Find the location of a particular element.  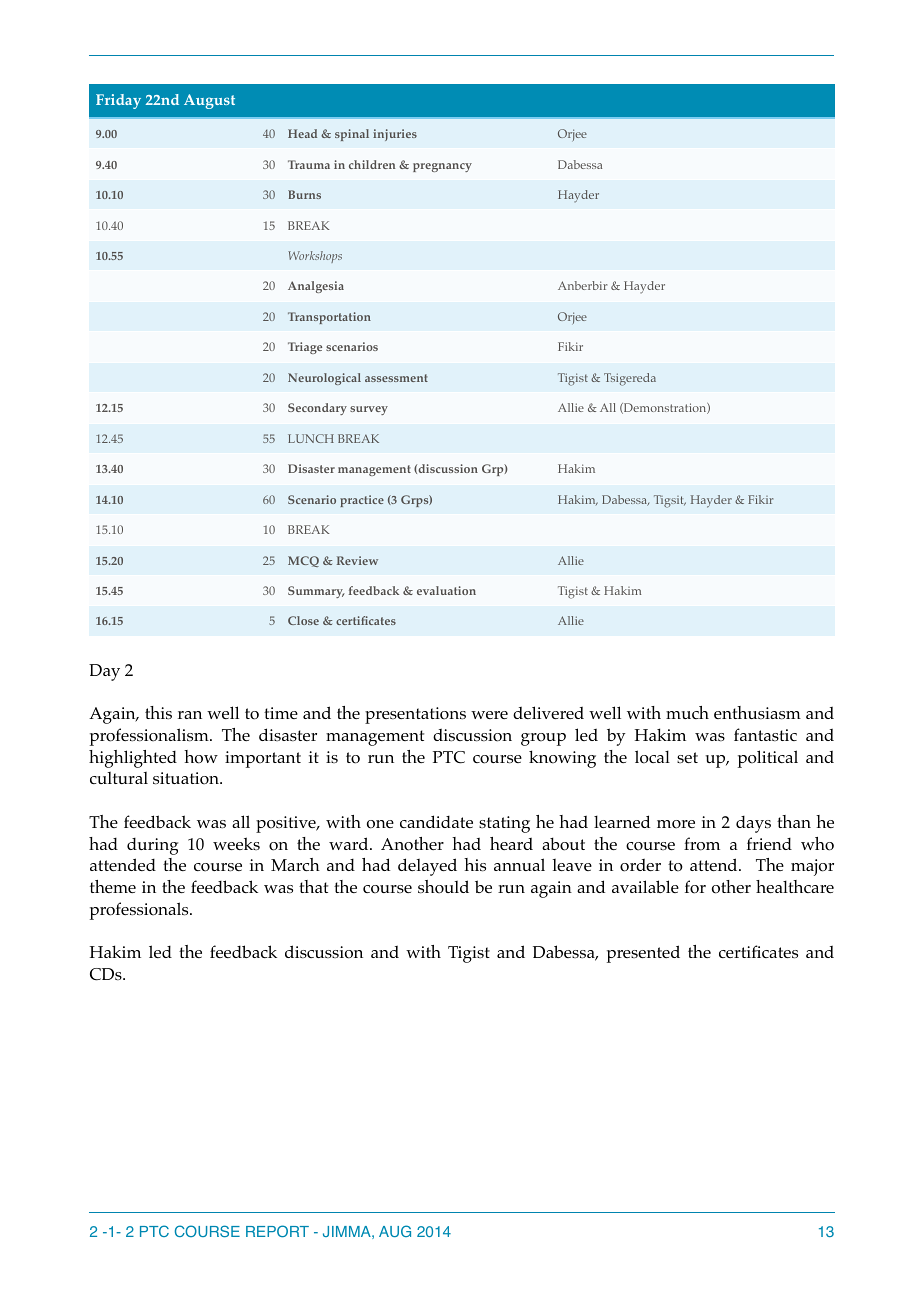

for is located at coordinates (695, 887).
